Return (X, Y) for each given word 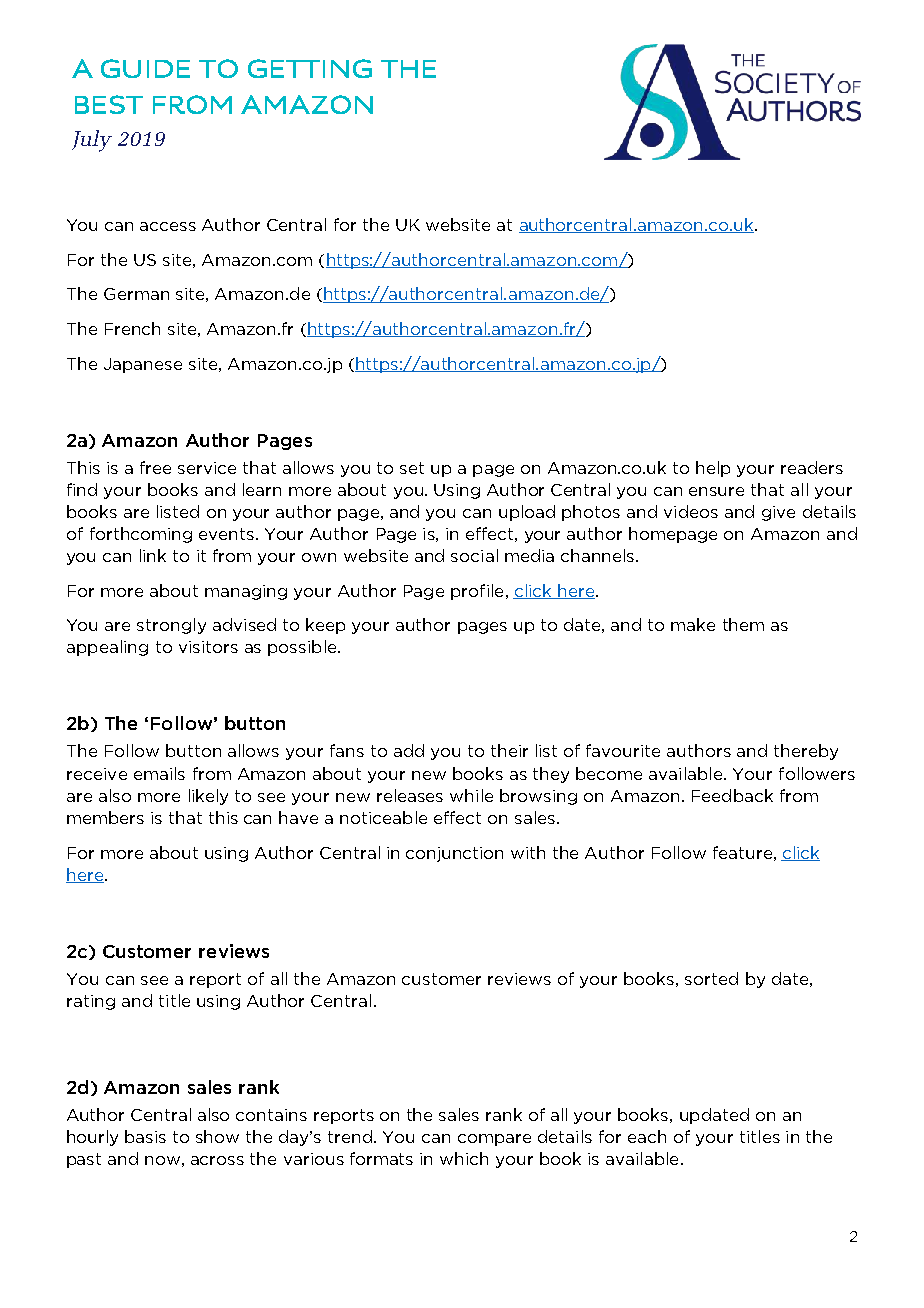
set (412, 468)
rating (91, 1002)
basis (145, 1136)
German (136, 294)
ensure (716, 491)
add (409, 750)
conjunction (454, 854)
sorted (711, 978)
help (713, 469)
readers (812, 467)
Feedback (732, 795)
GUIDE (145, 68)
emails (159, 773)
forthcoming (141, 535)
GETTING (310, 68)
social (474, 555)
